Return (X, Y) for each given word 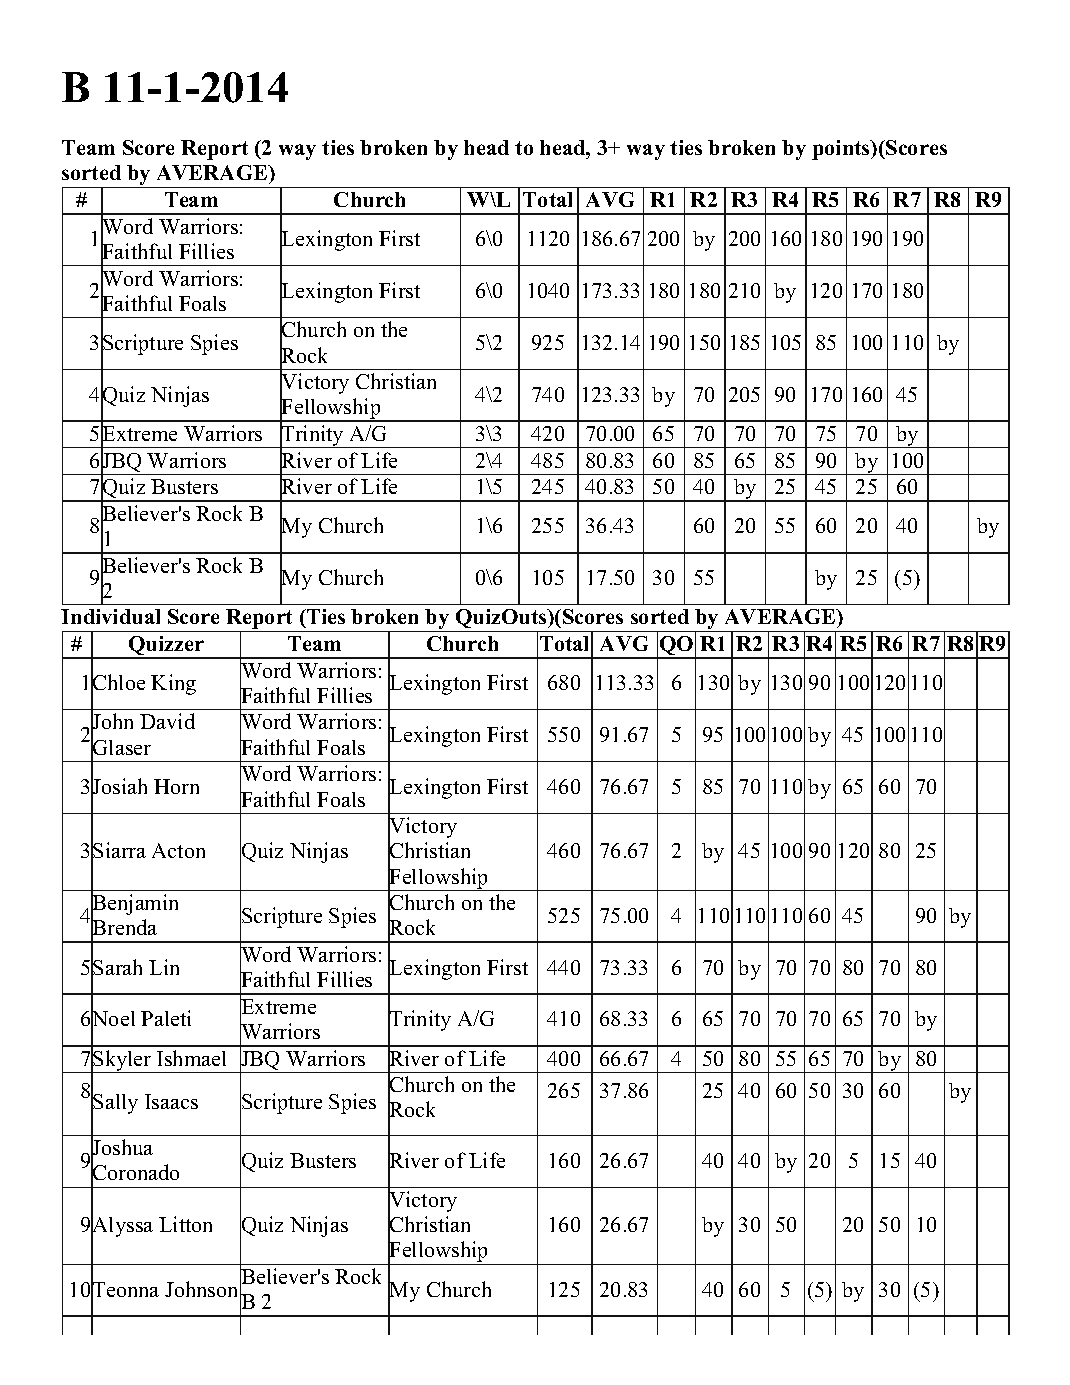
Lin (164, 967)
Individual (110, 616)
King (173, 684)
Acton (178, 850)
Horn (176, 786)
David (167, 721)
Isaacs (171, 1101)
